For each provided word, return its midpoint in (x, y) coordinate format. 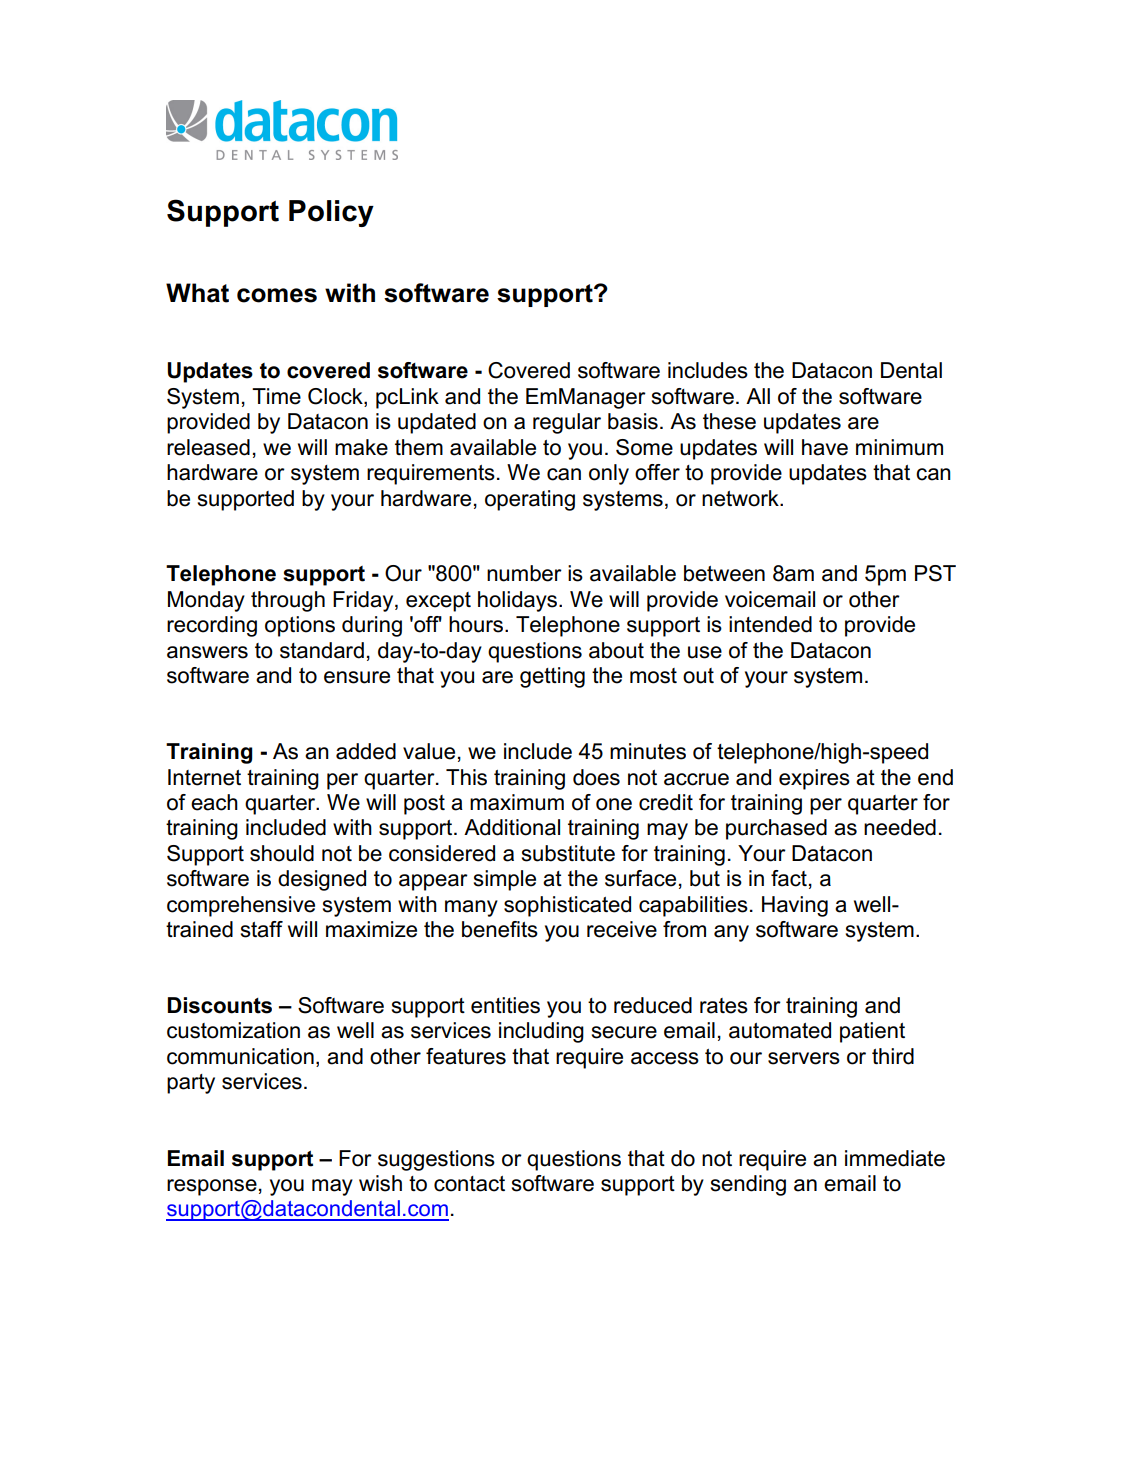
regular (567, 423)
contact (469, 1184)
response (212, 1187)
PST (935, 573)
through (288, 601)
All (758, 396)
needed (900, 827)
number (524, 573)
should (282, 853)
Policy (331, 213)
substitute (568, 853)
